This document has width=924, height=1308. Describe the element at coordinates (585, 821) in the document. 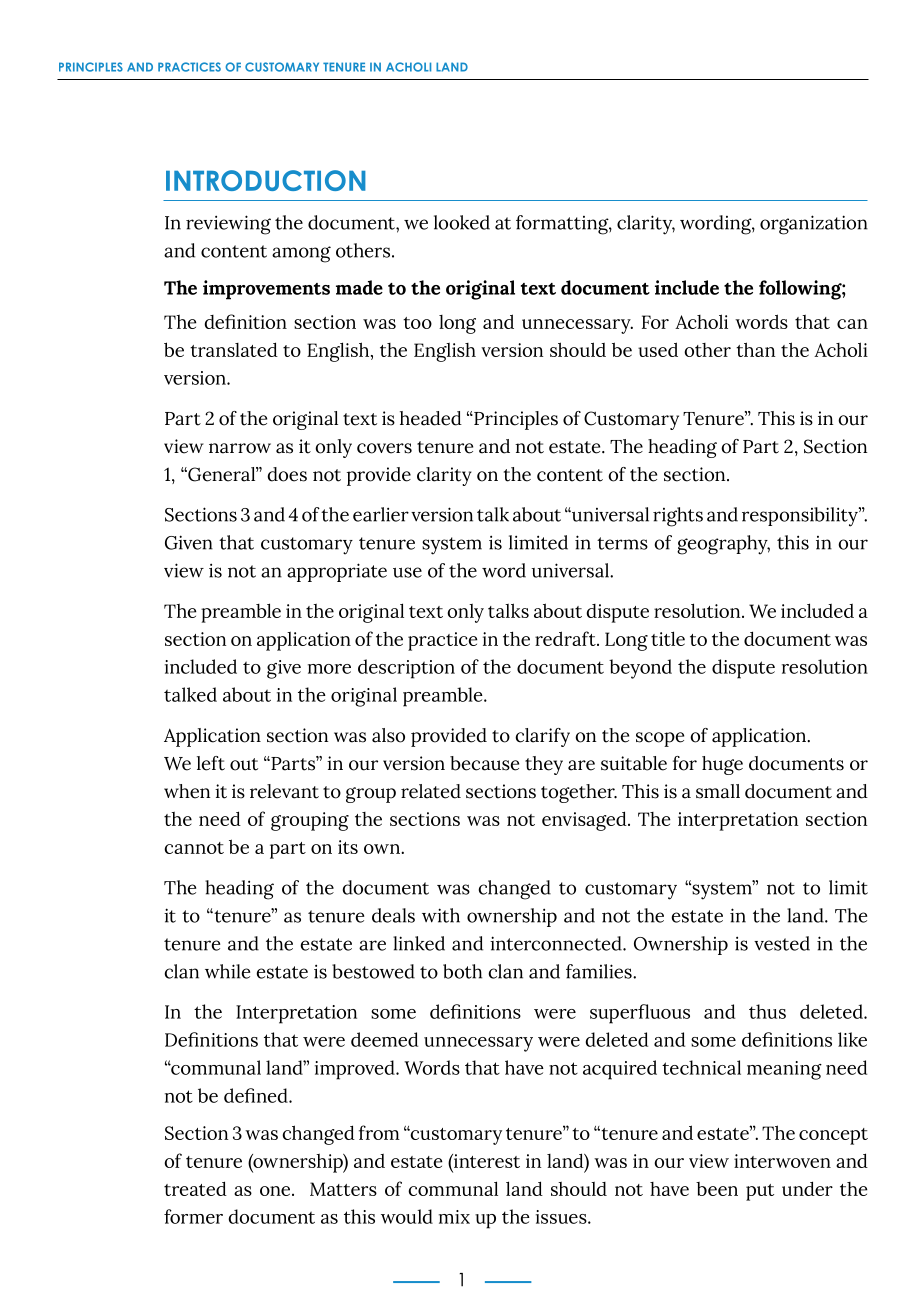

I see `envisaged` at that location.
